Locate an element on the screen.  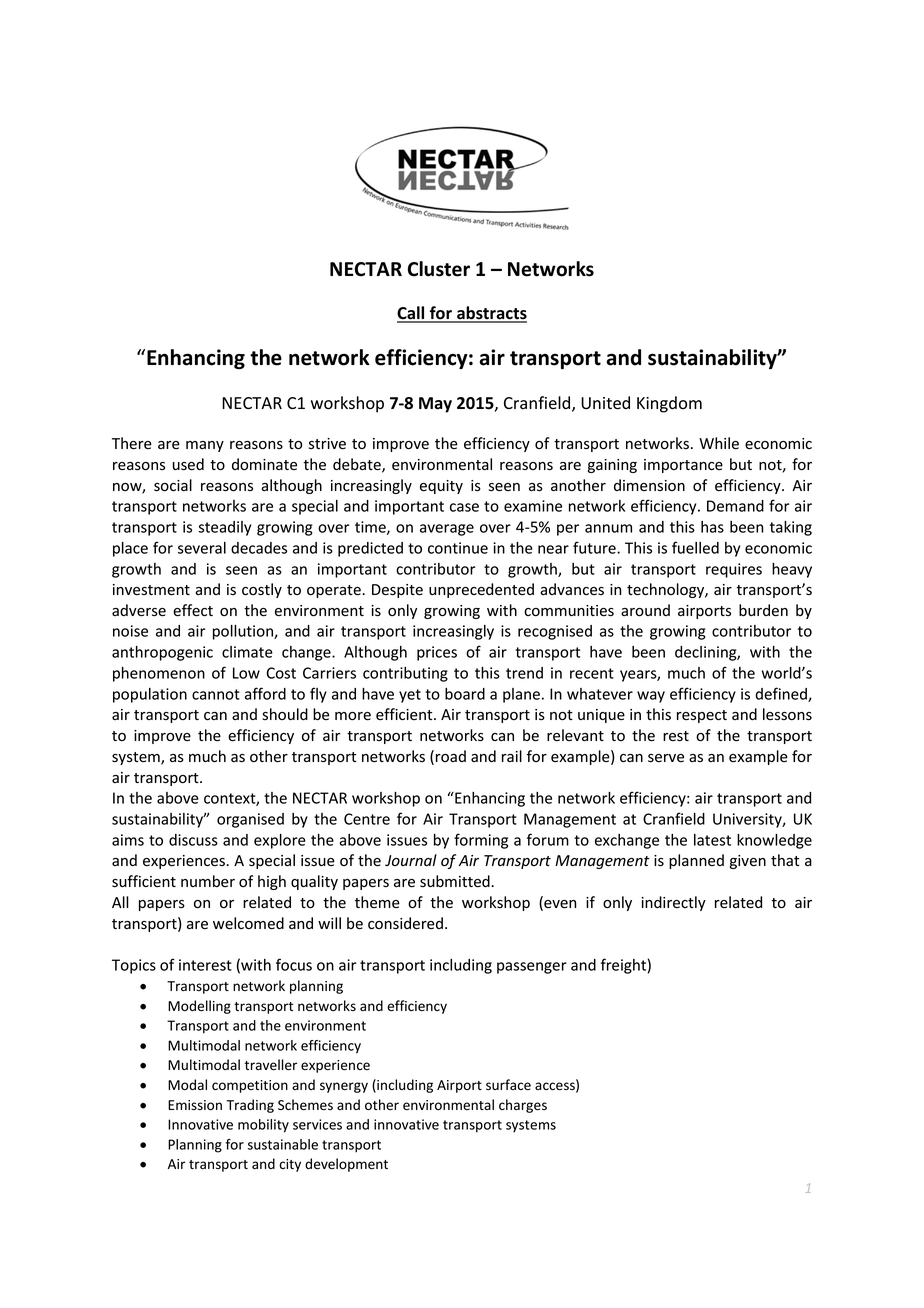
United is located at coordinates (605, 403).
